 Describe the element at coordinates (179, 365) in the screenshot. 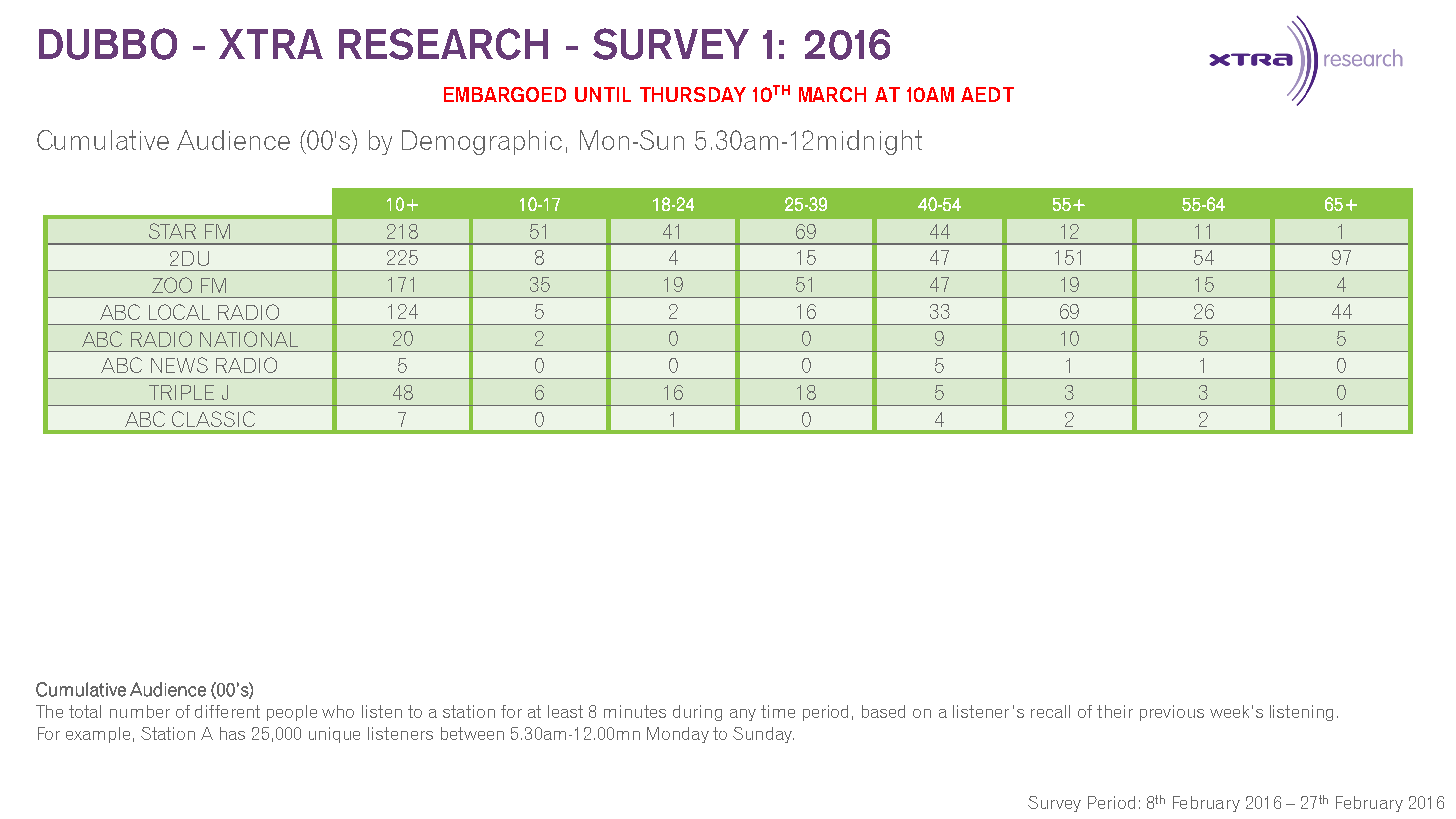

I see `NEWS` at that location.
